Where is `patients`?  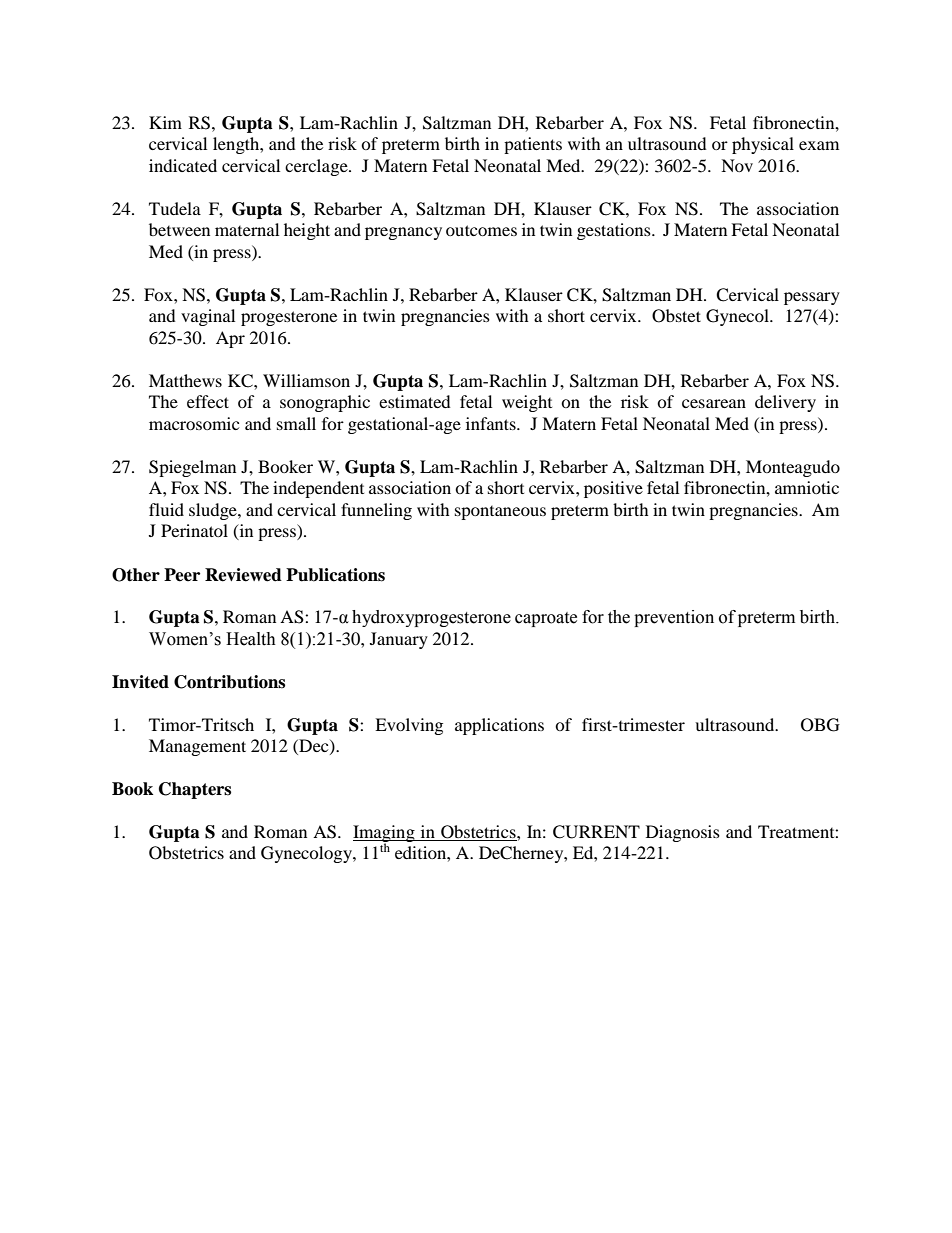 patients is located at coordinates (533, 145).
